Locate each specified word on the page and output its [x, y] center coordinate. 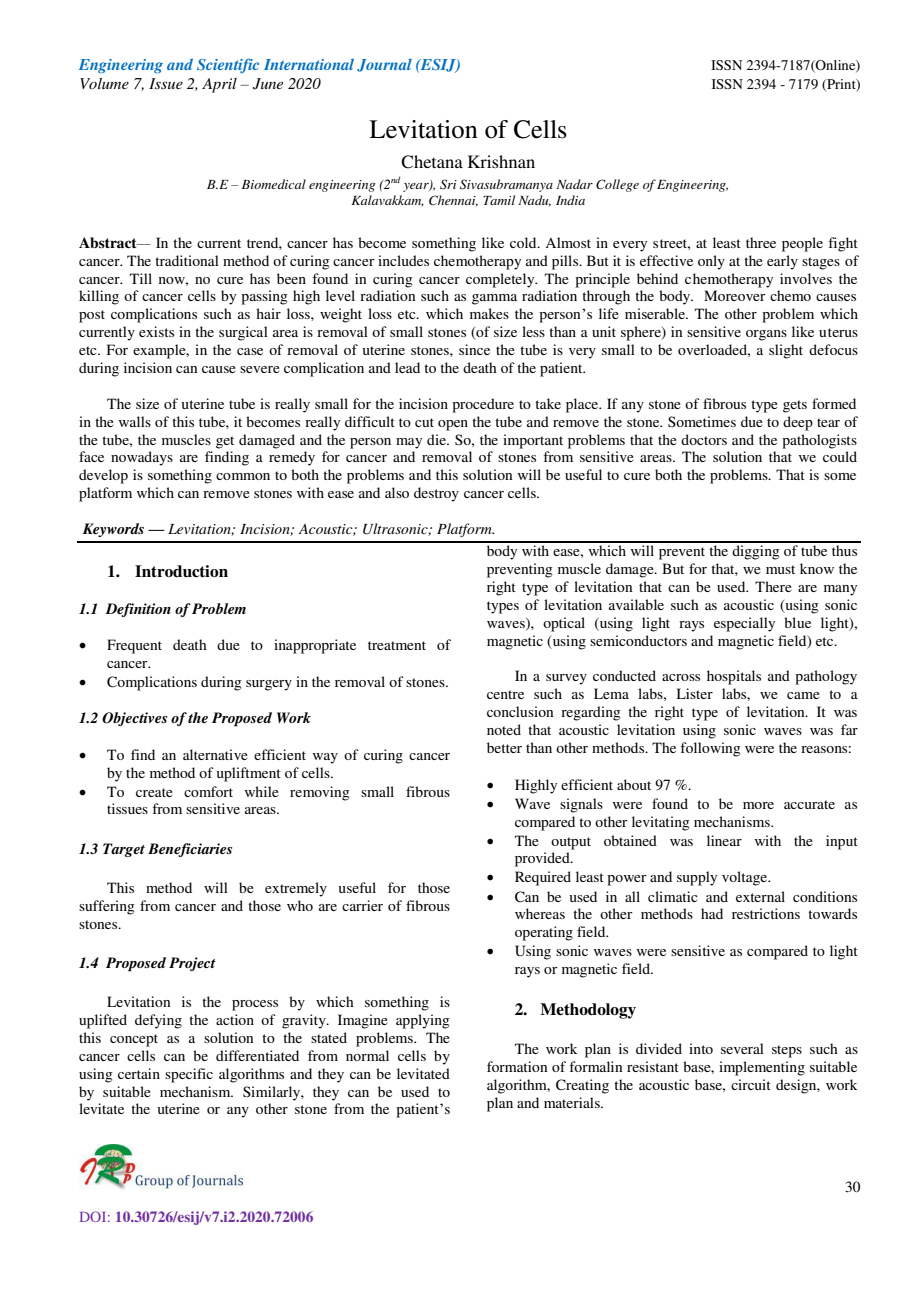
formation [517, 1066]
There [773, 586]
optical [564, 624]
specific [189, 1075]
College [617, 185]
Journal [384, 65]
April [219, 85]
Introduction [181, 571]
